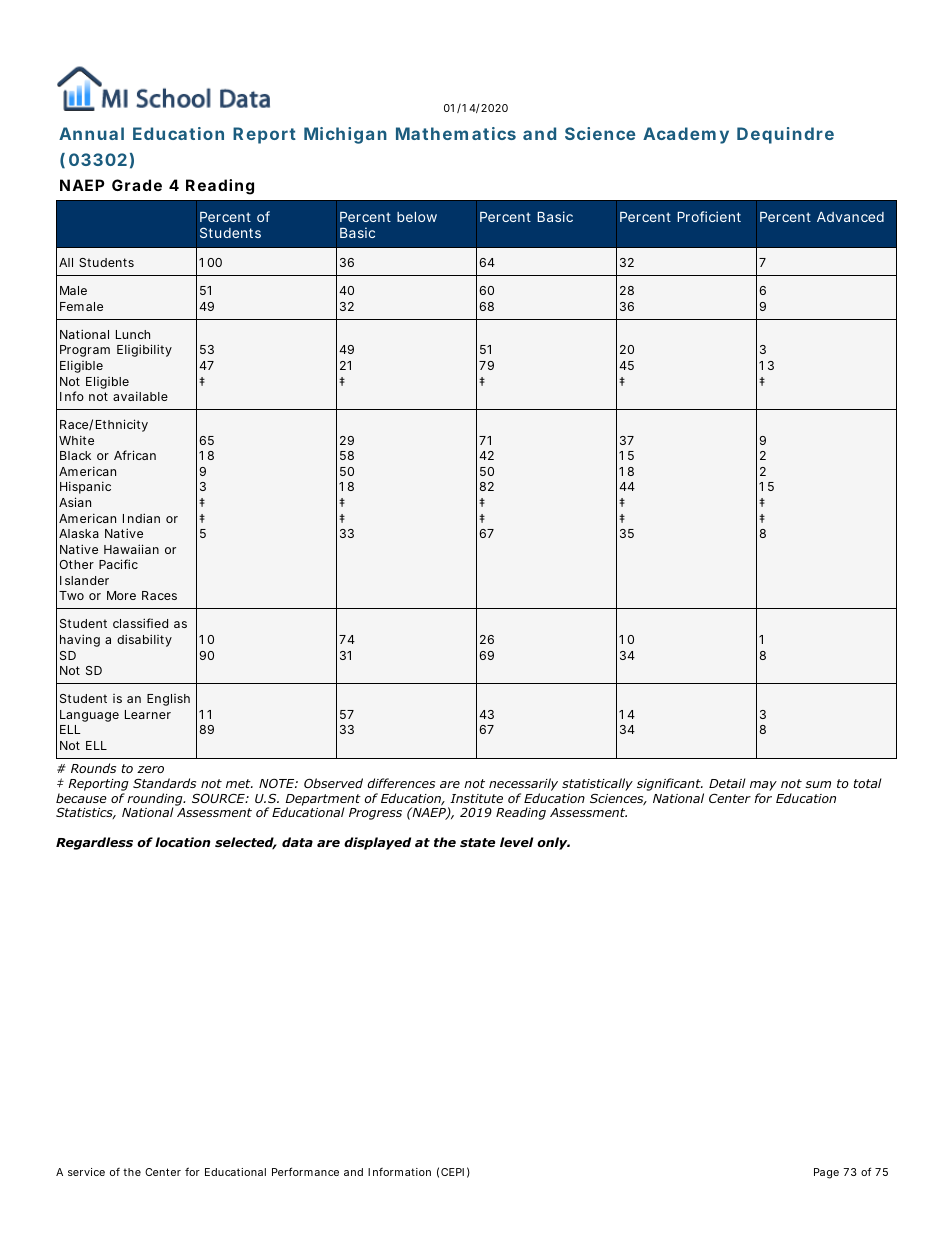 This page has width=952, height=1233. What do you see at coordinates (826, 1173) in the page?
I see `Page` at bounding box center [826, 1173].
